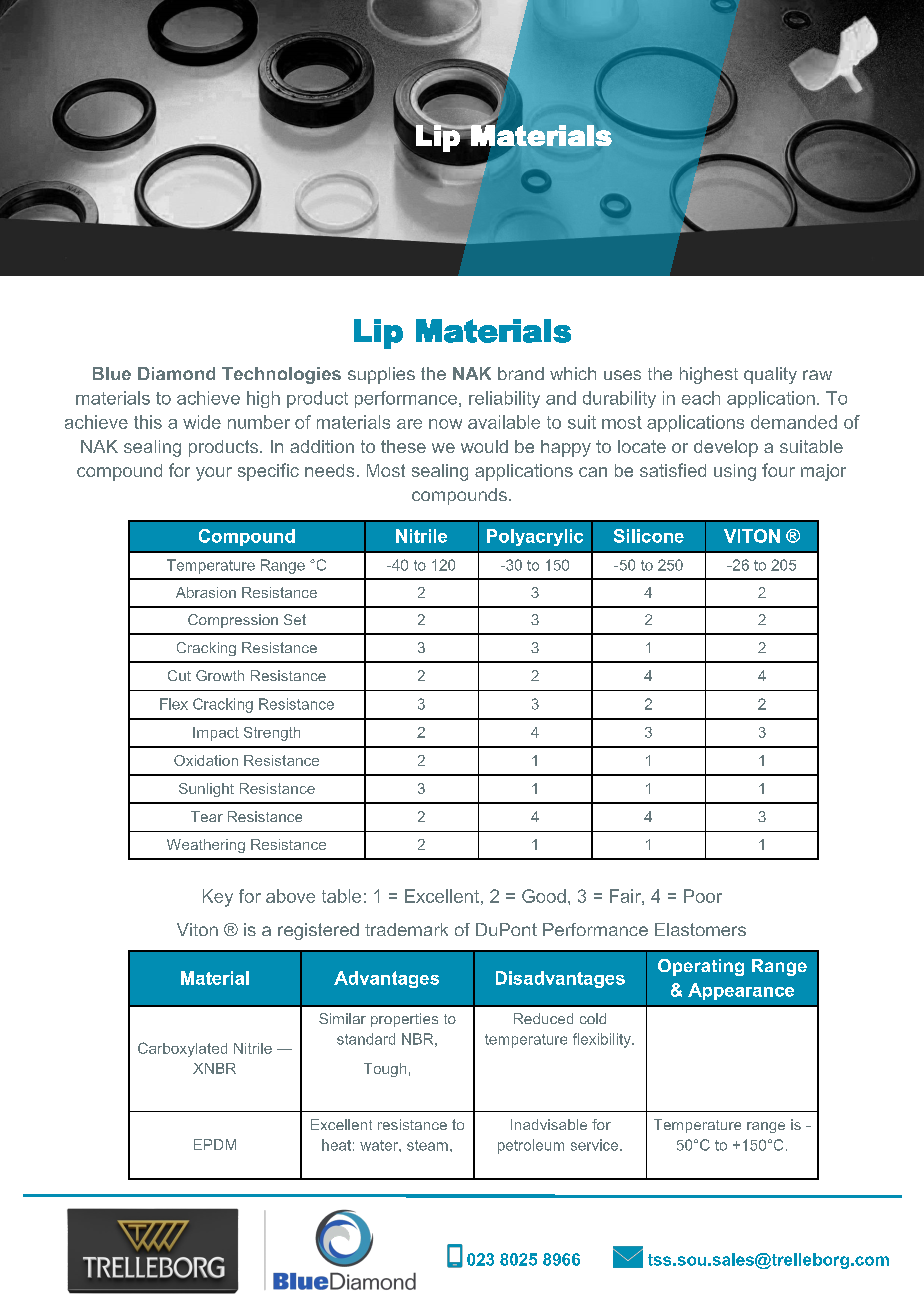 Image resolution: width=924 pixels, height=1308 pixels. Describe the element at coordinates (202, 422) in the document. I see `wide` at that location.
